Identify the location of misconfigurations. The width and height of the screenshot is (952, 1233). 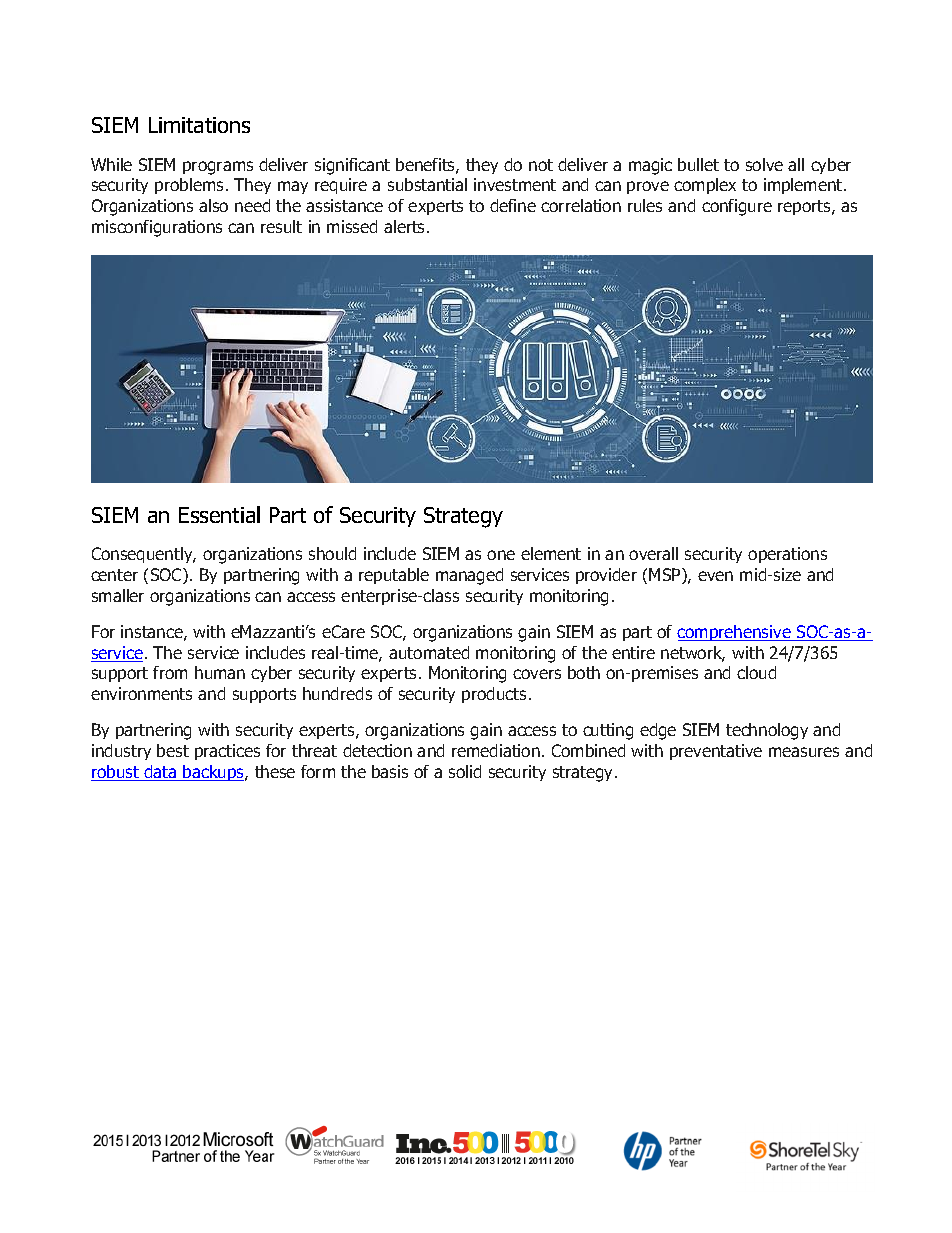
(157, 228).
